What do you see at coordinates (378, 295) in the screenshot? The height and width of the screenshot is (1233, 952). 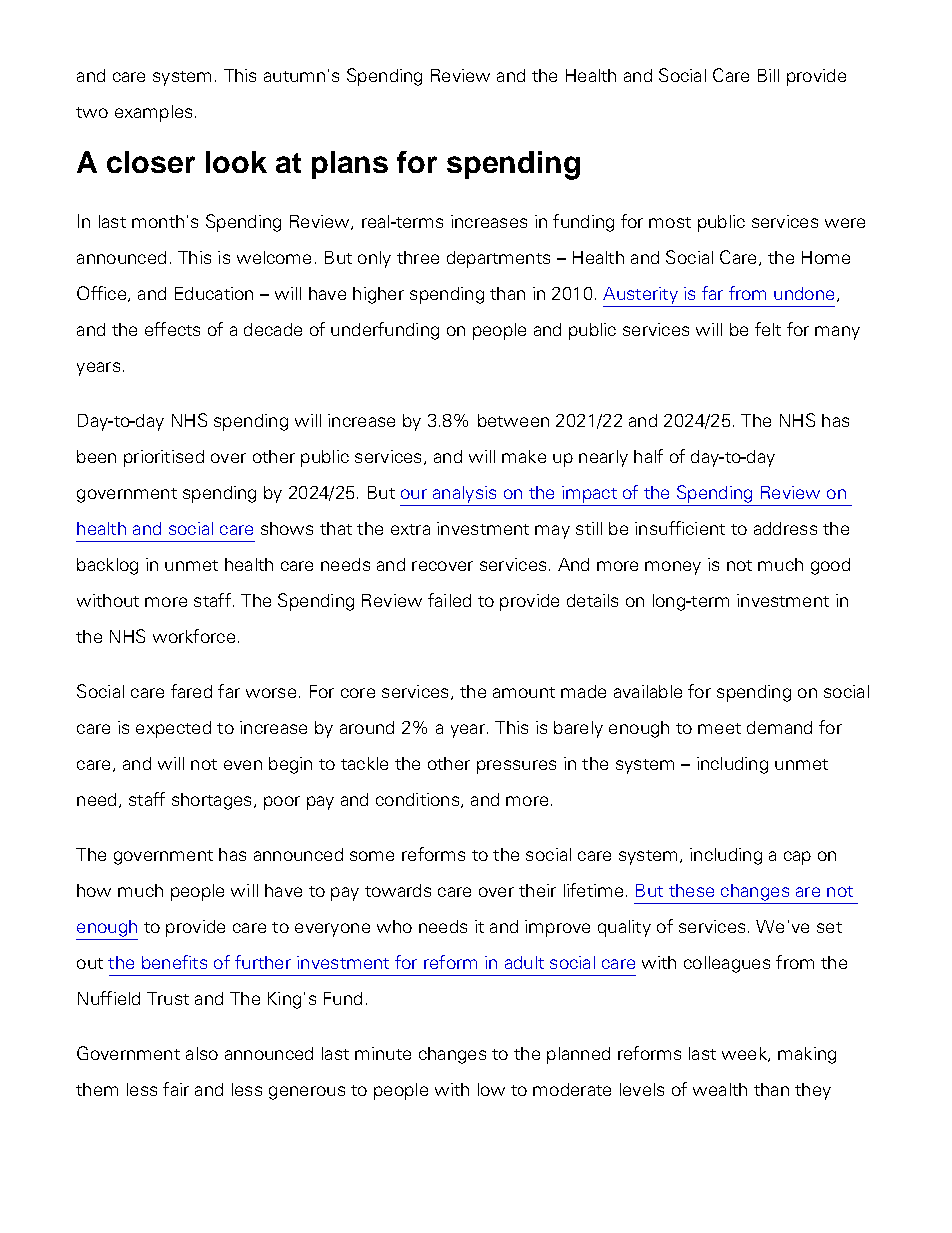 I see `higher` at bounding box center [378, 295].
